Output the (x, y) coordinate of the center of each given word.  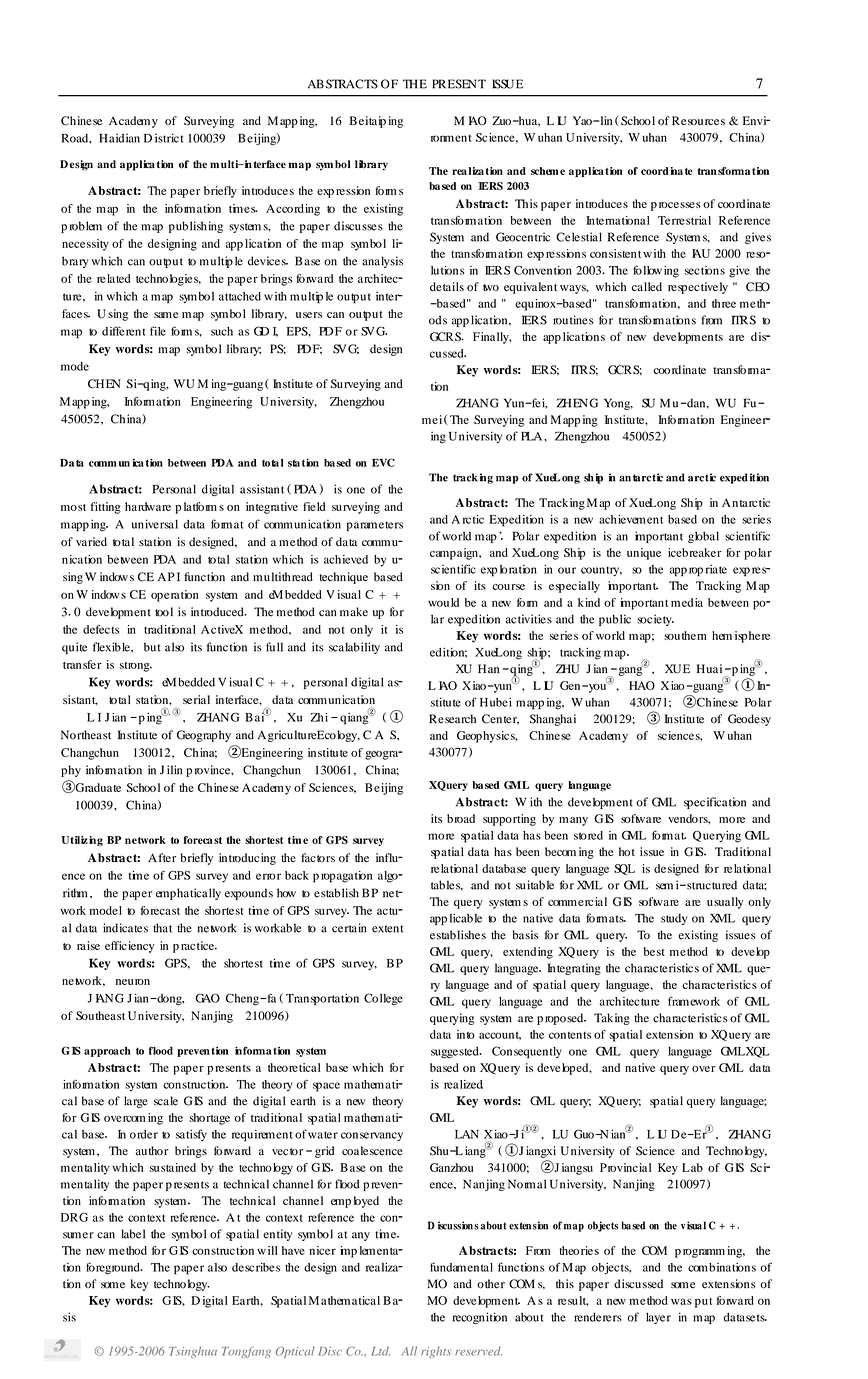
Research (452, 719)
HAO (642, 685)
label (133, 1234)
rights (436, 1352)
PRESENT (459, 84)
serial (196, 699)
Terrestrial (684, 220)
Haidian (119, 138)
